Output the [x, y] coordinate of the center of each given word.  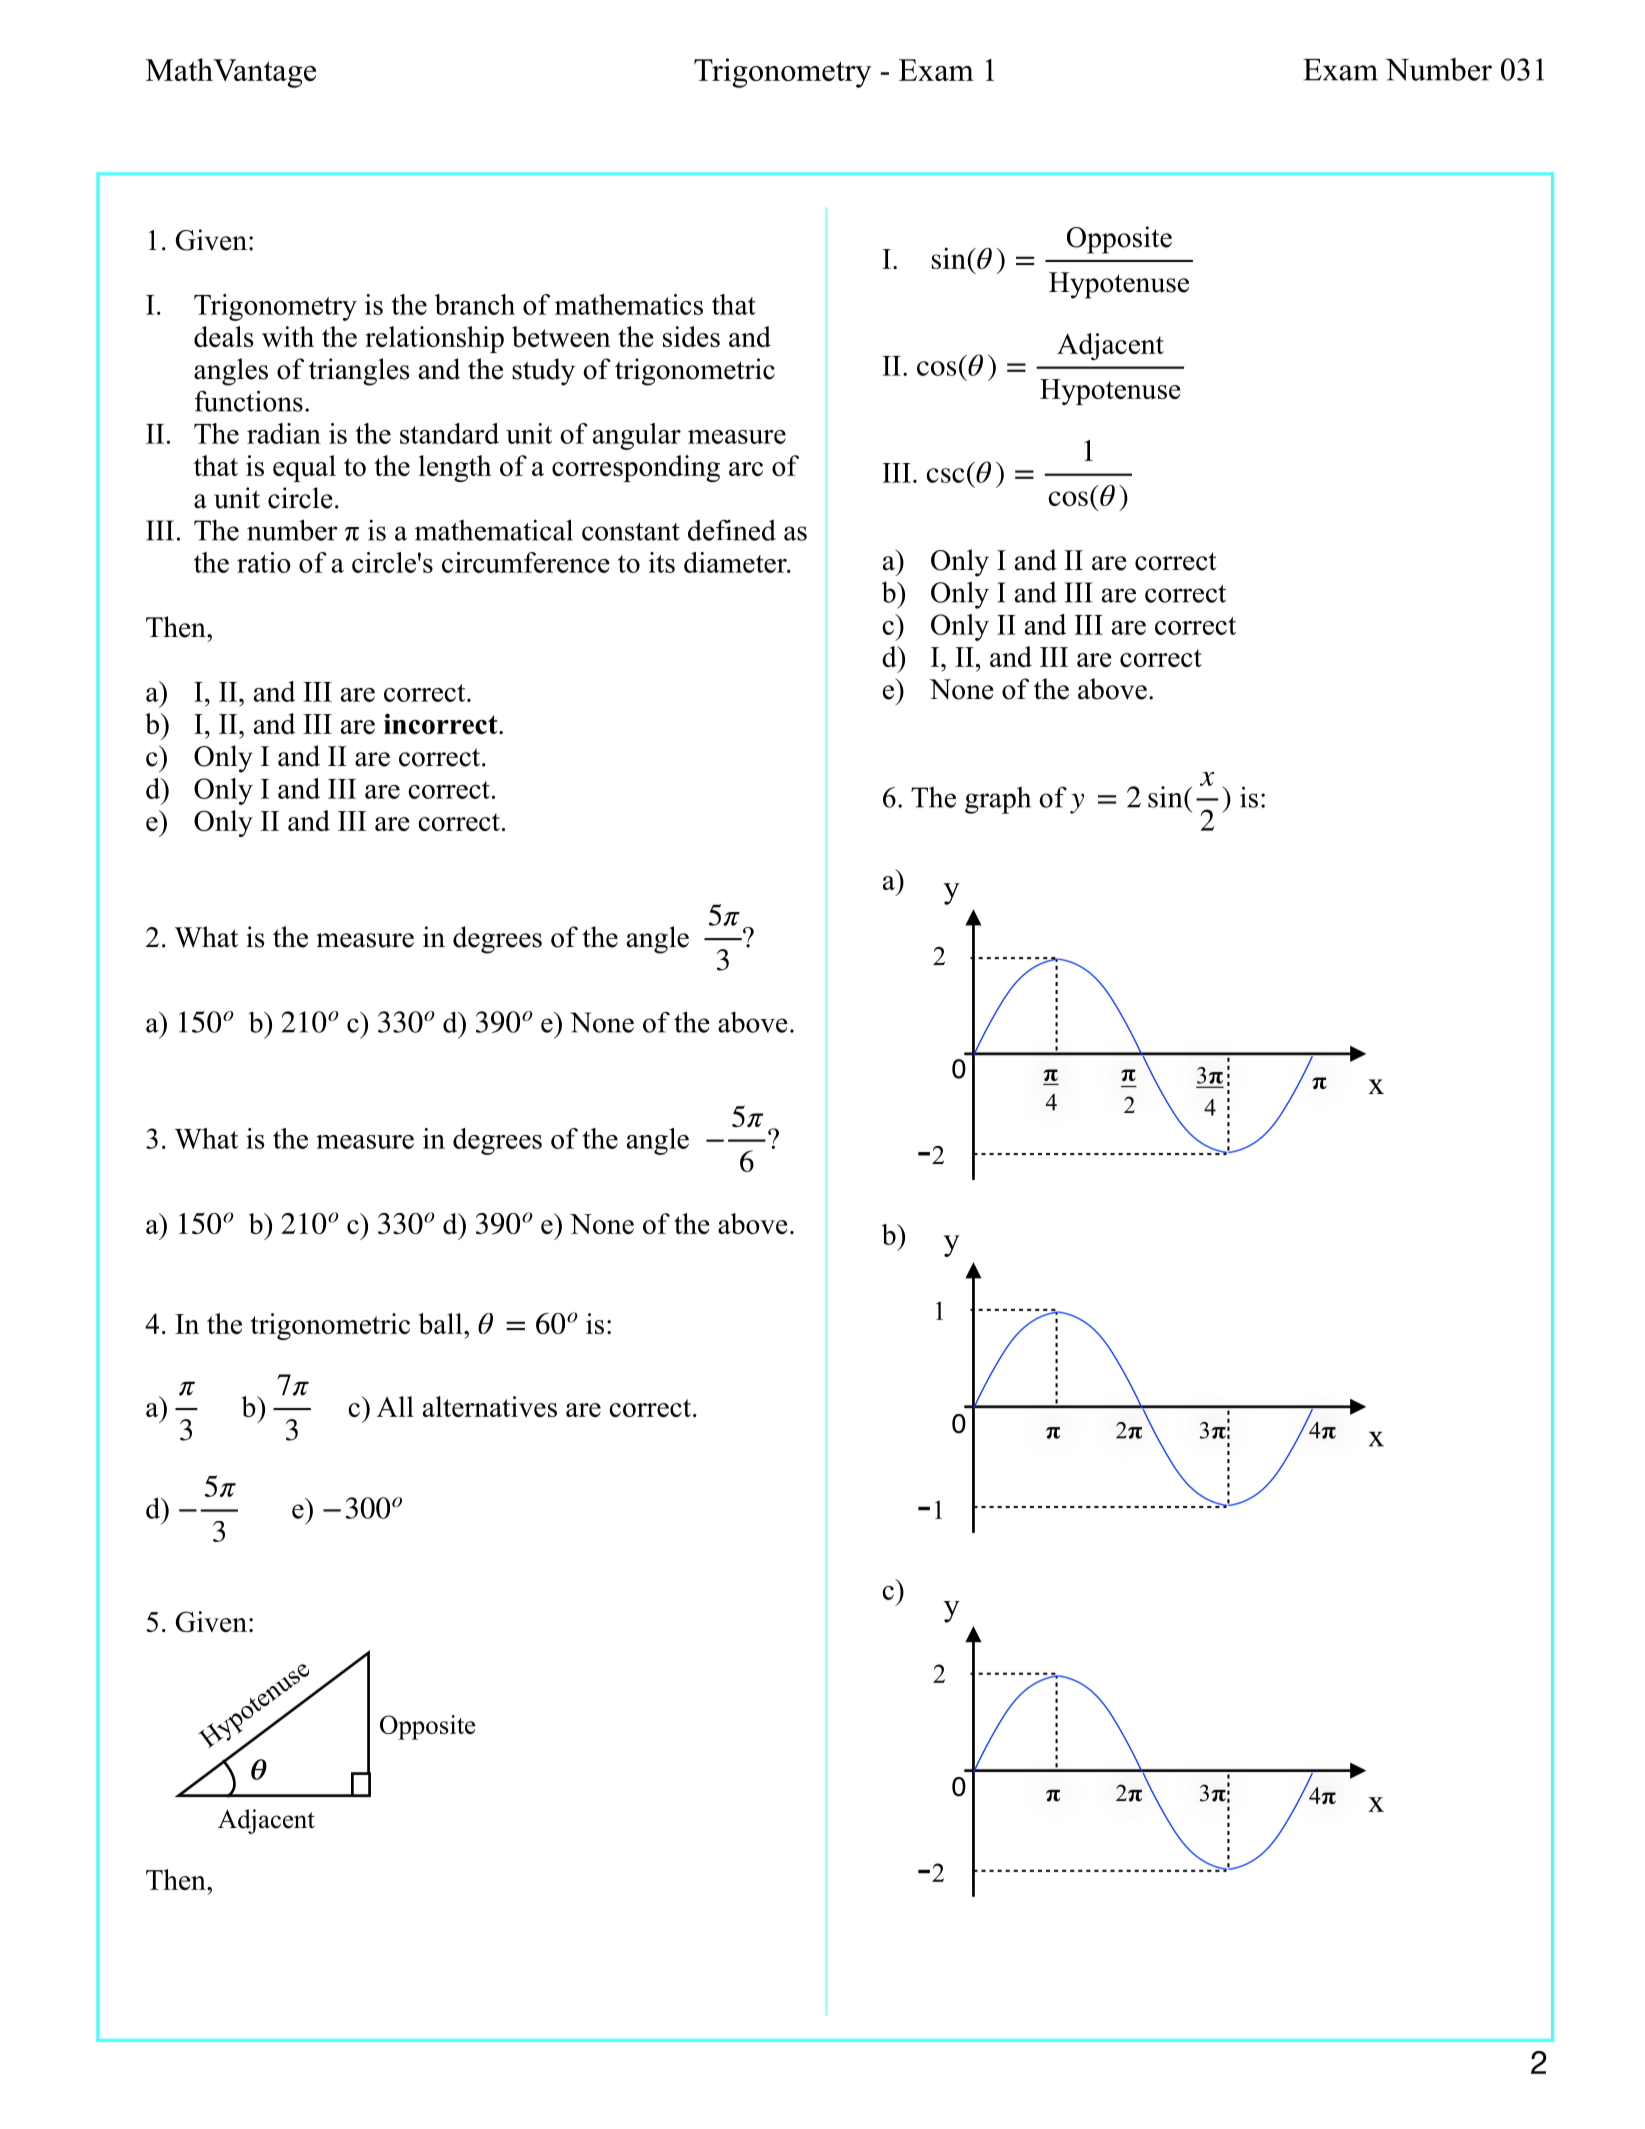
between [561, 336]
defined [732, 530]
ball [442, 1323]
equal [304, 468]
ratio [264, 562]
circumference [526, 562]
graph [998, 800]
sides [691, 336]
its [662, 562]
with [288, 336]
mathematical [494, 530]
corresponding [636, 468]
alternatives [490, 1406]
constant [631, 532]
